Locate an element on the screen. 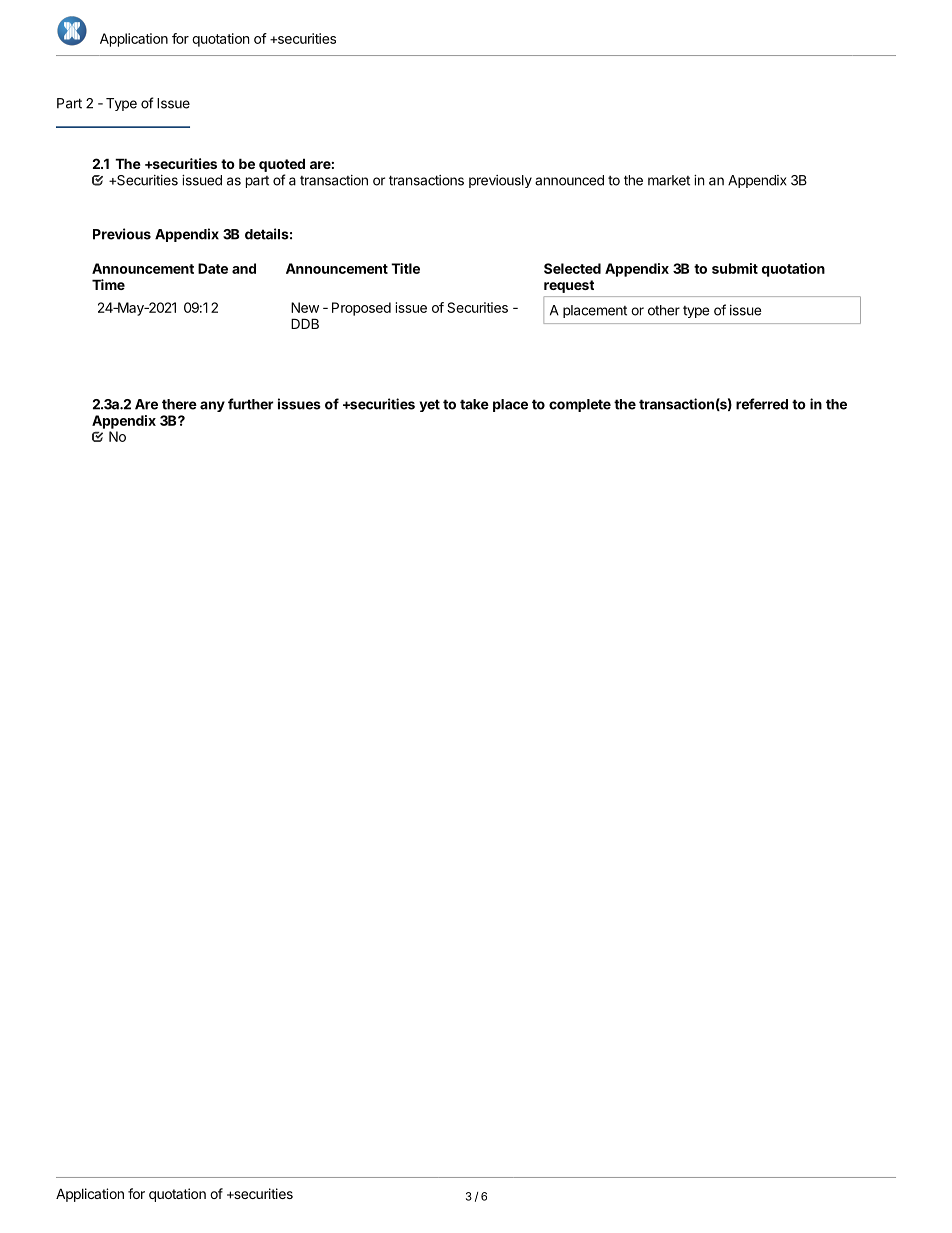  market is located at coordinates (669, 180).
